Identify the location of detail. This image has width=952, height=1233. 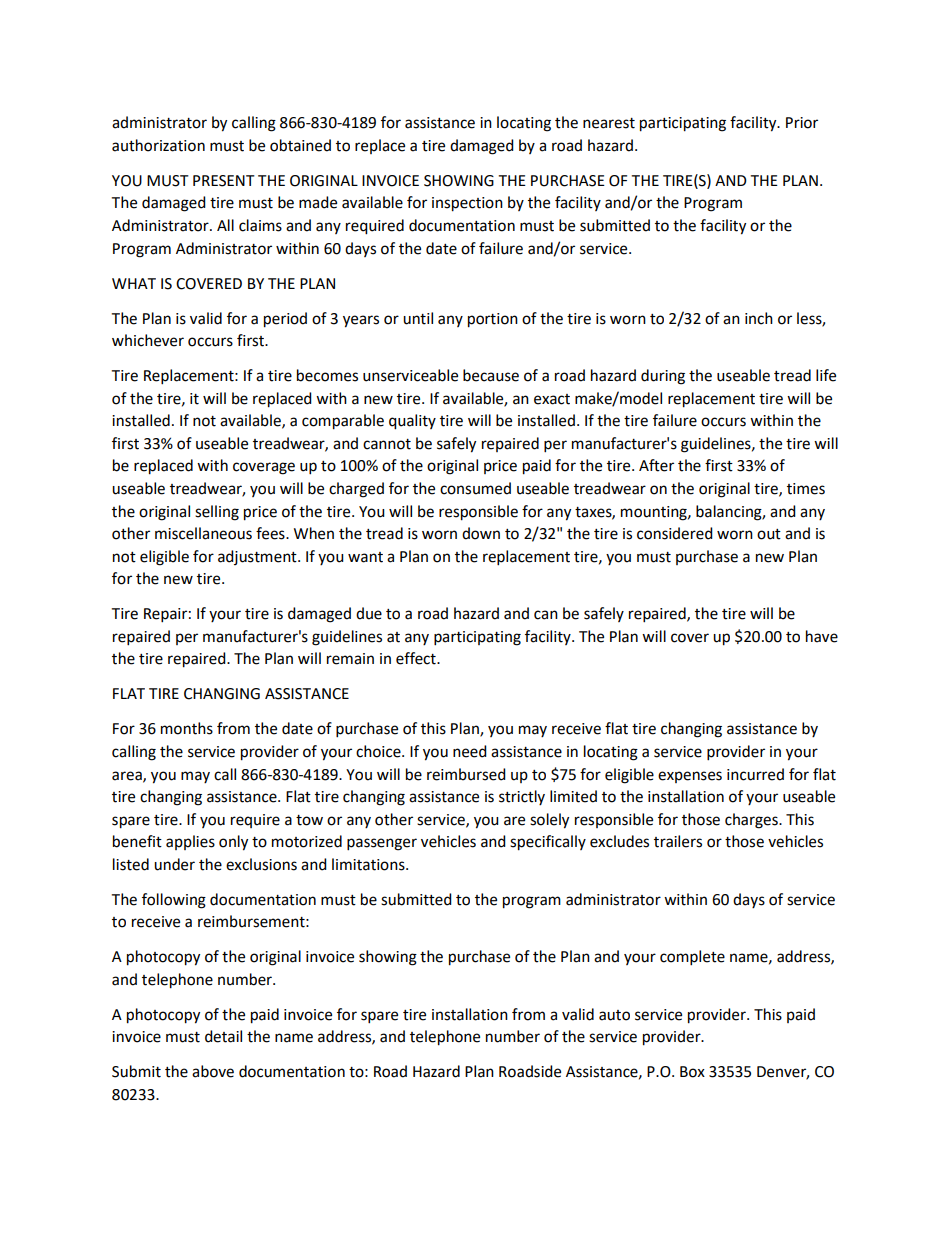
(223, 1036).
